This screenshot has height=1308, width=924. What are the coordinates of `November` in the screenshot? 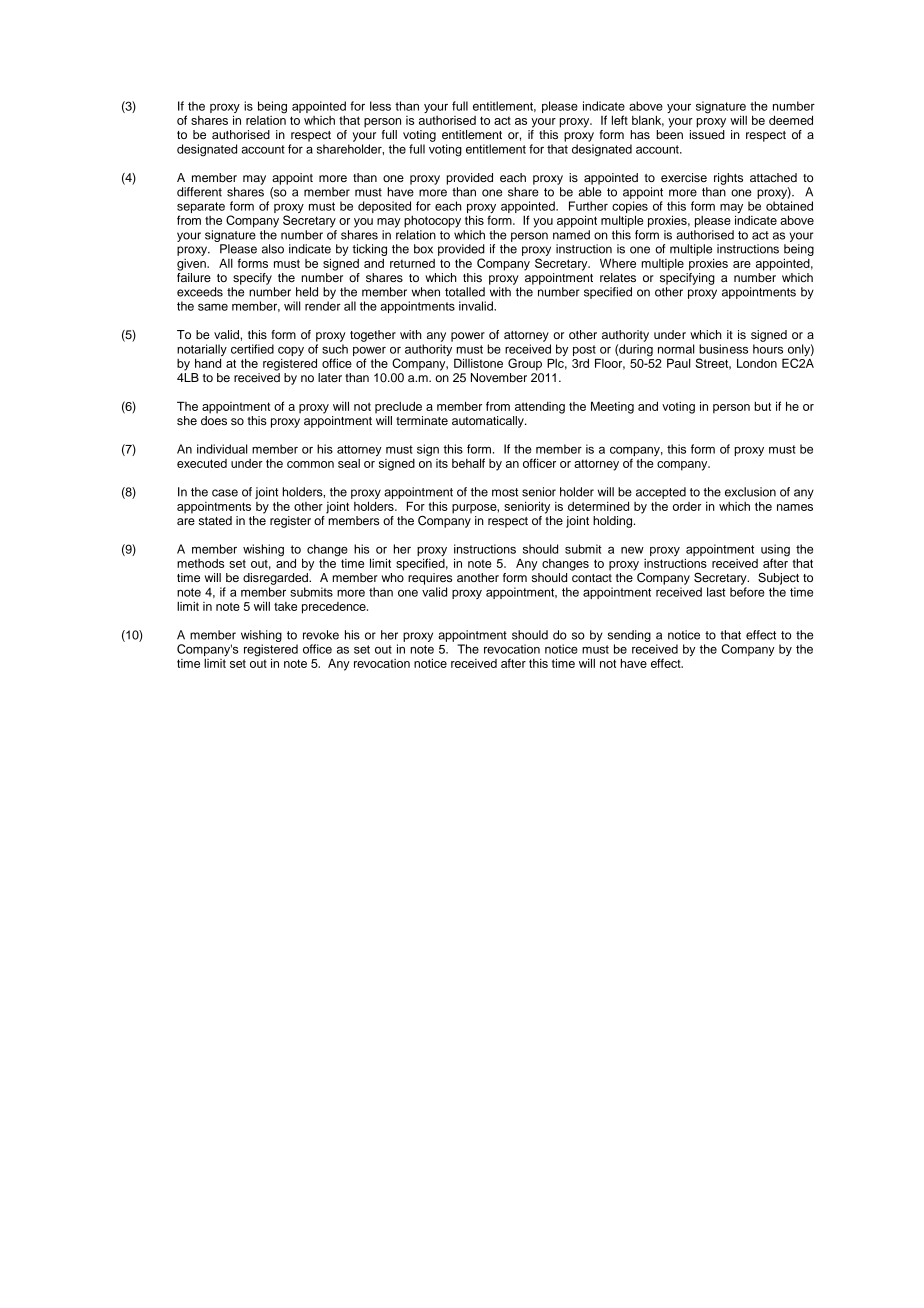 It's located at (499, 377).
